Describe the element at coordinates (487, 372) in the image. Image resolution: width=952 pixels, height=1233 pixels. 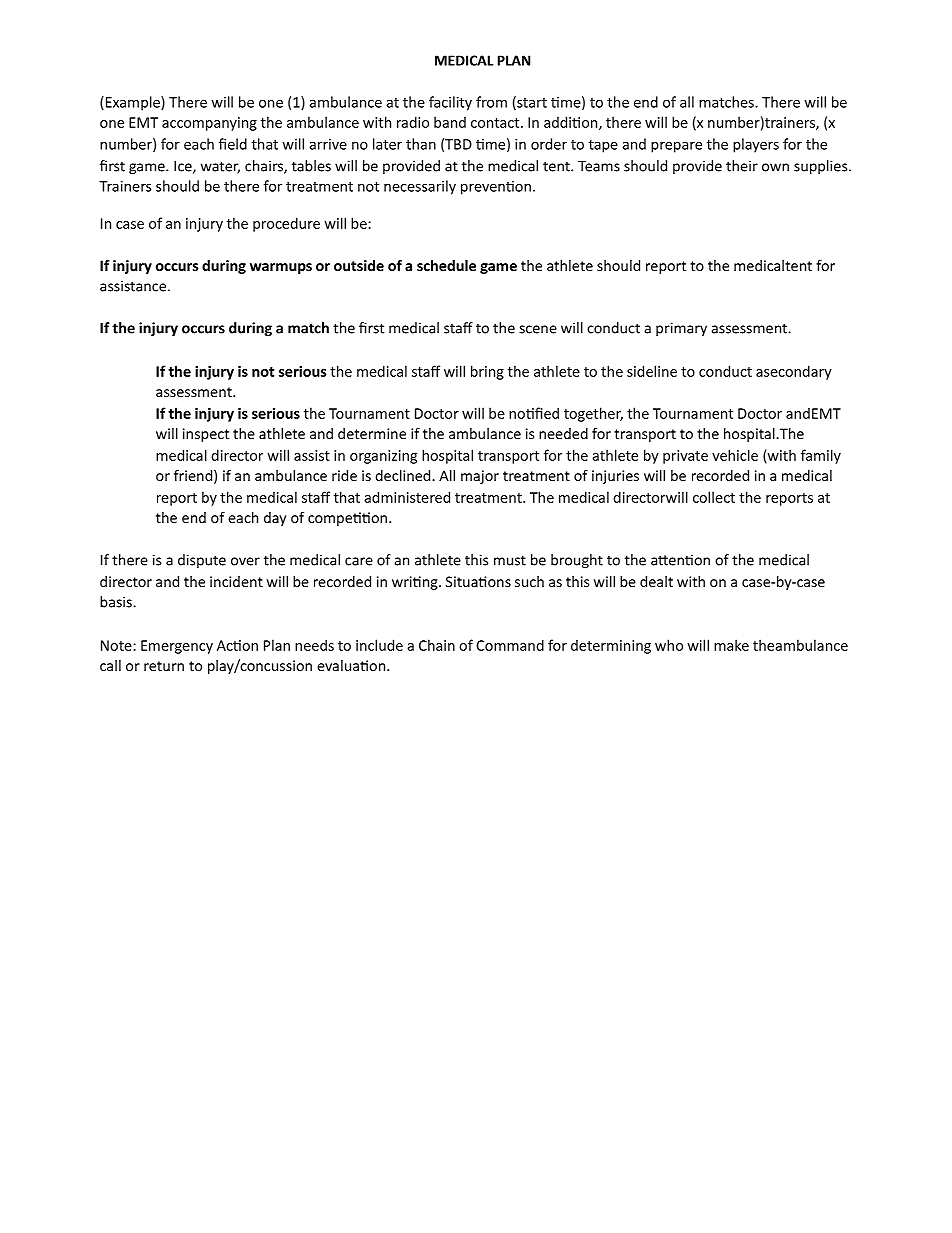
I see `bring` at that location.
